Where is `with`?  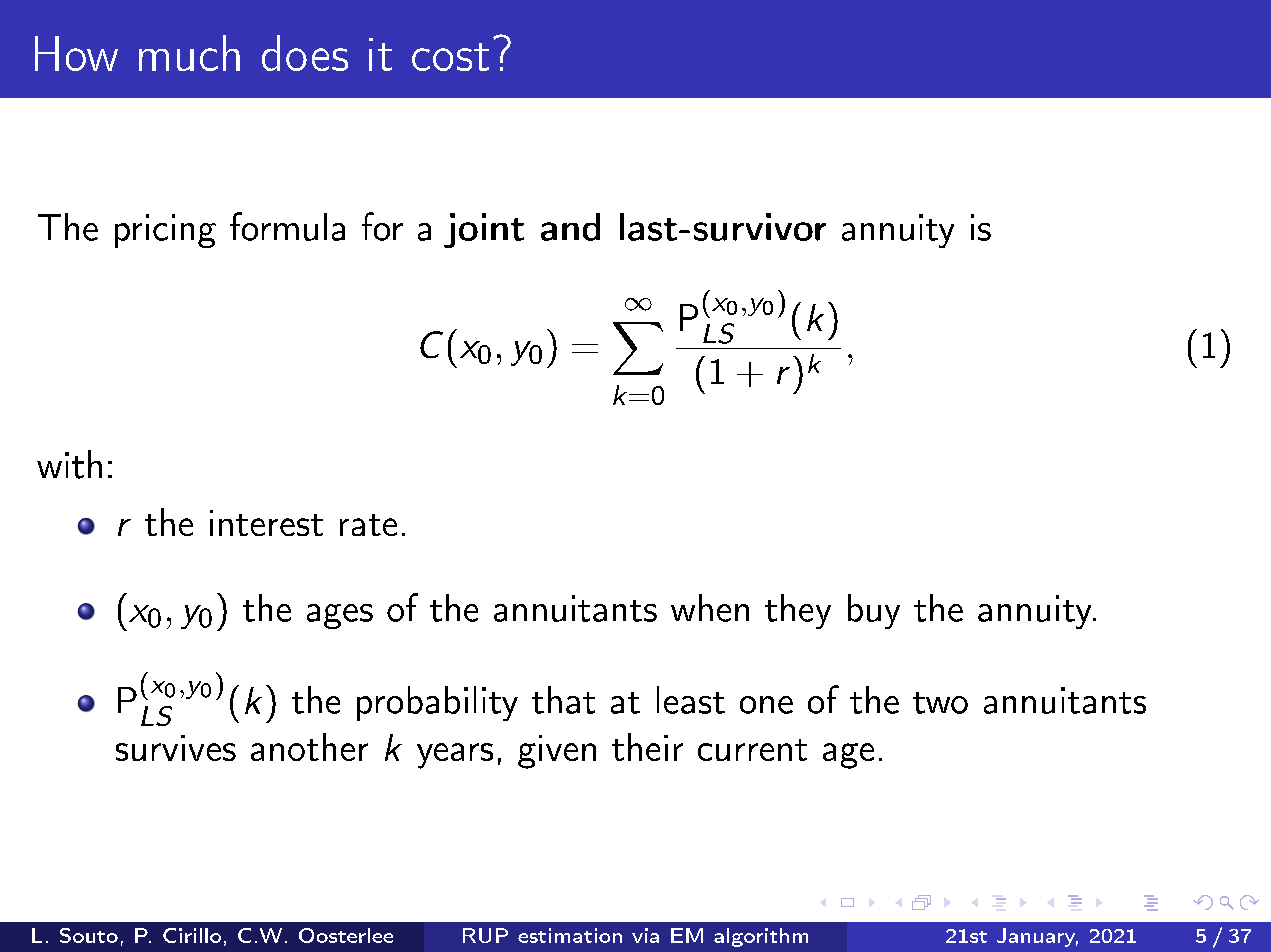
with is located at coordinates (69, 464).
